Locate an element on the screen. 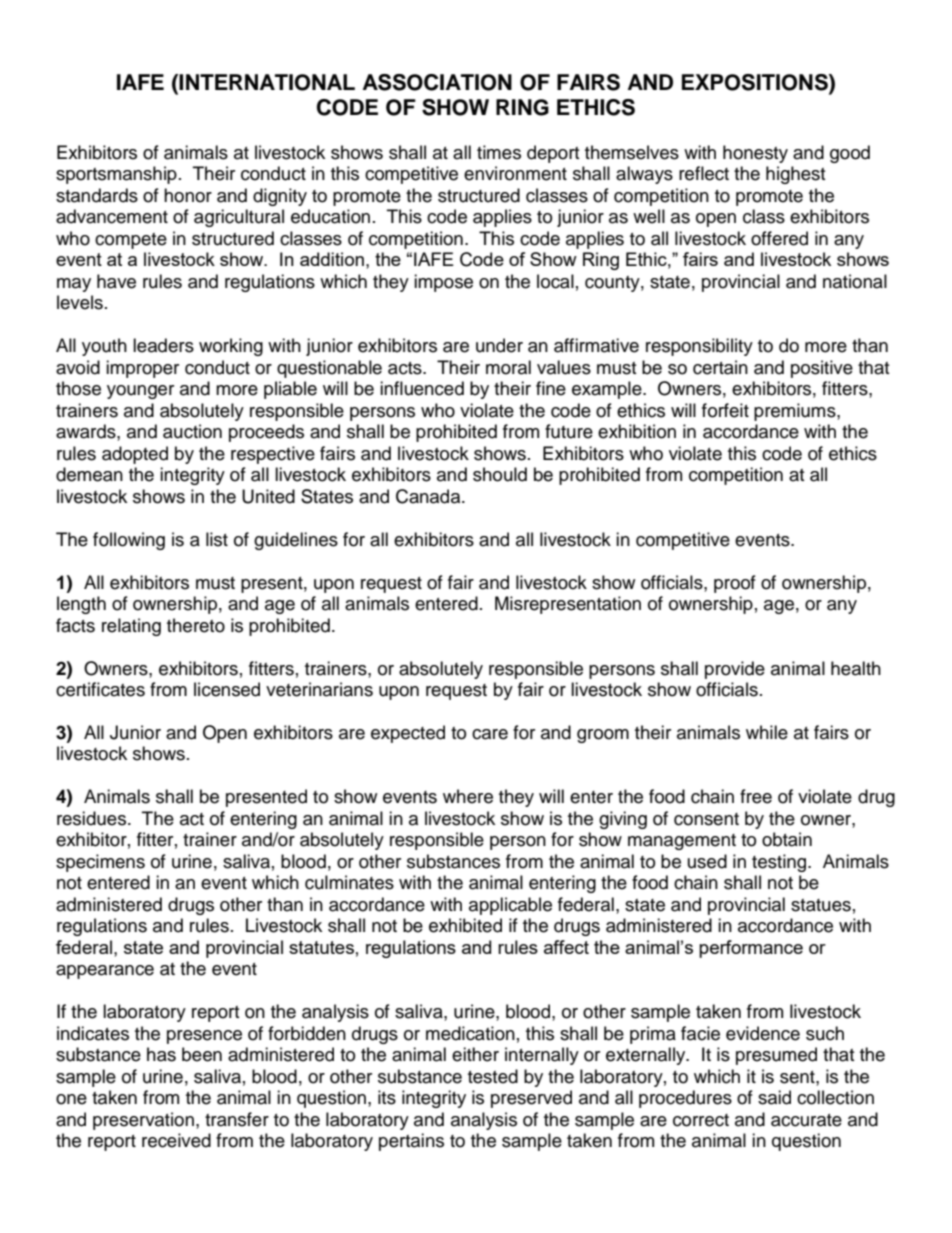 The image size is (952, 1233). preservation is located at coordinates (143, 1121).
